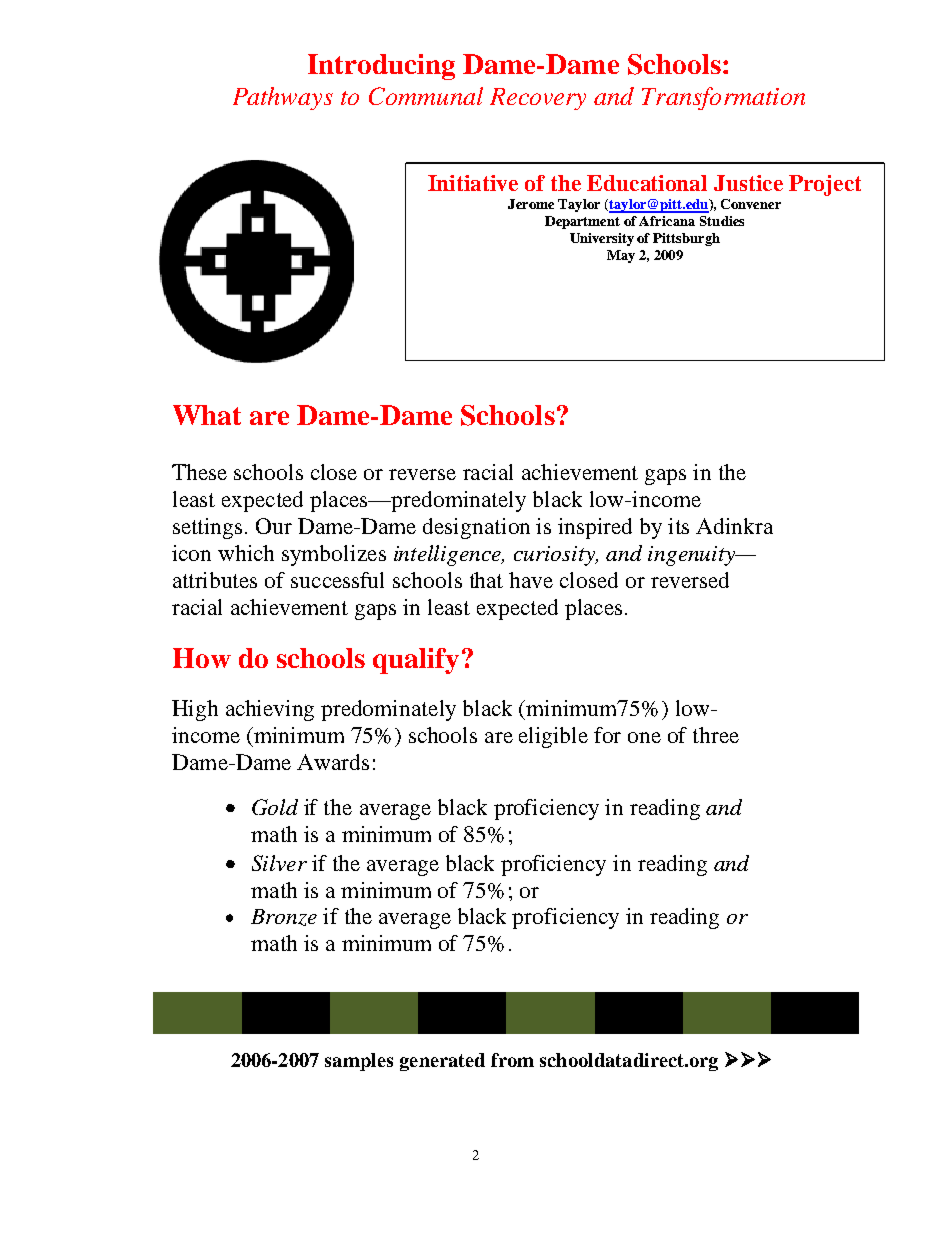 This document has height=1233, width=952. Describe the element at coordinates (359, 1062) in the document. I see `samples` at that location.
